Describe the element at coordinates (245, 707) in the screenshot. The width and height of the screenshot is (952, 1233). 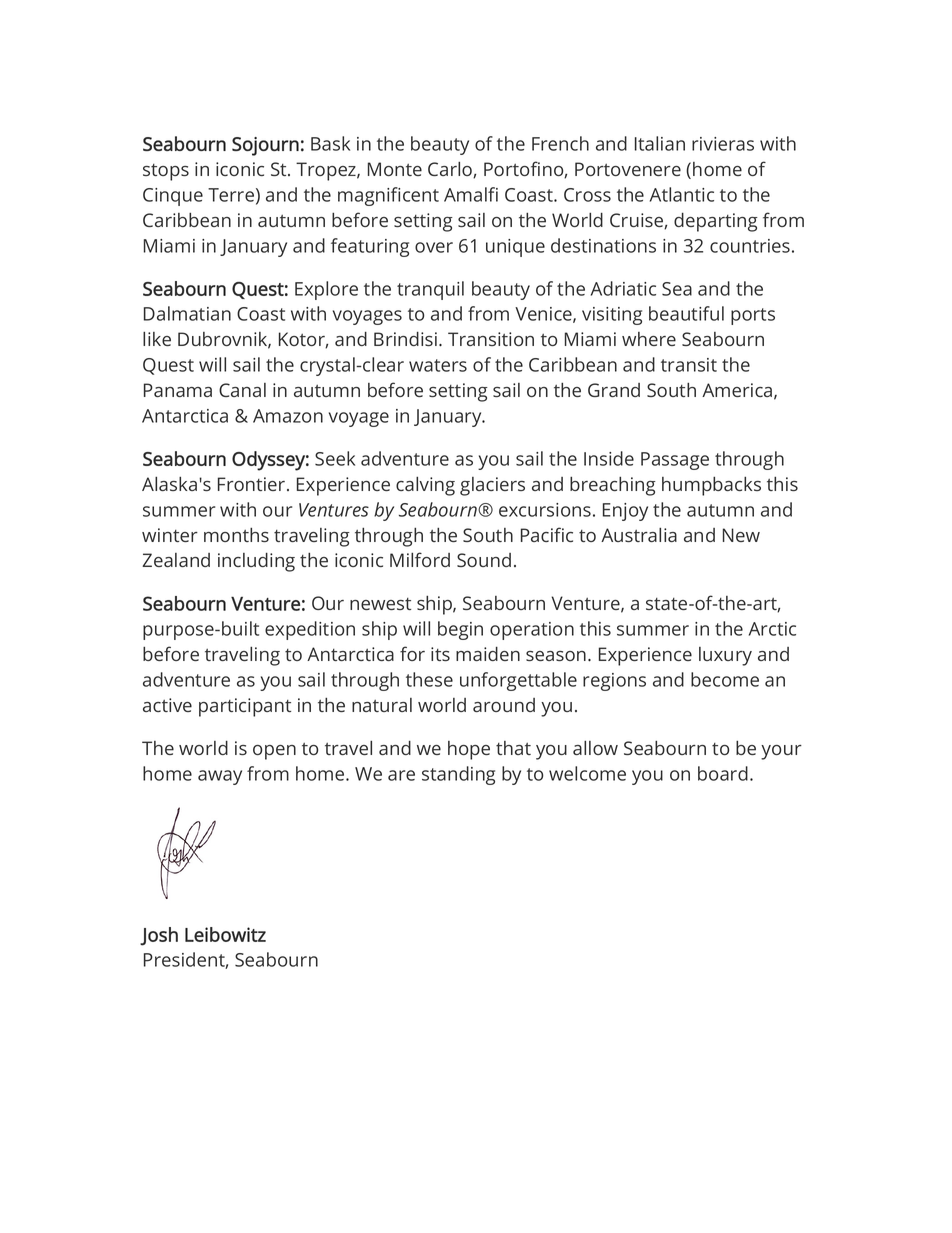
I see `participant` at that location.
